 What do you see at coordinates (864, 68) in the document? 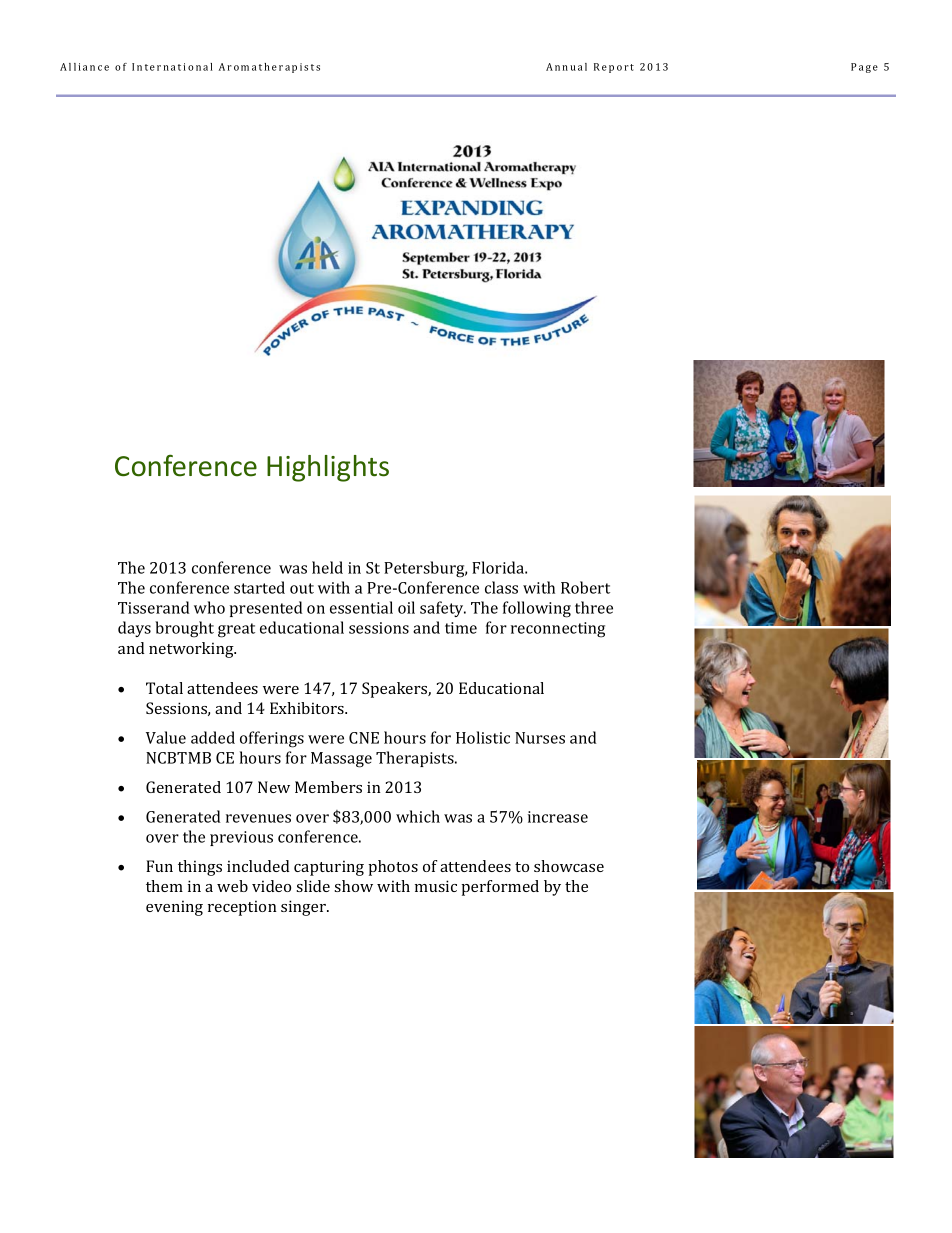
I see `Page` at bounding box center [864, 68].
